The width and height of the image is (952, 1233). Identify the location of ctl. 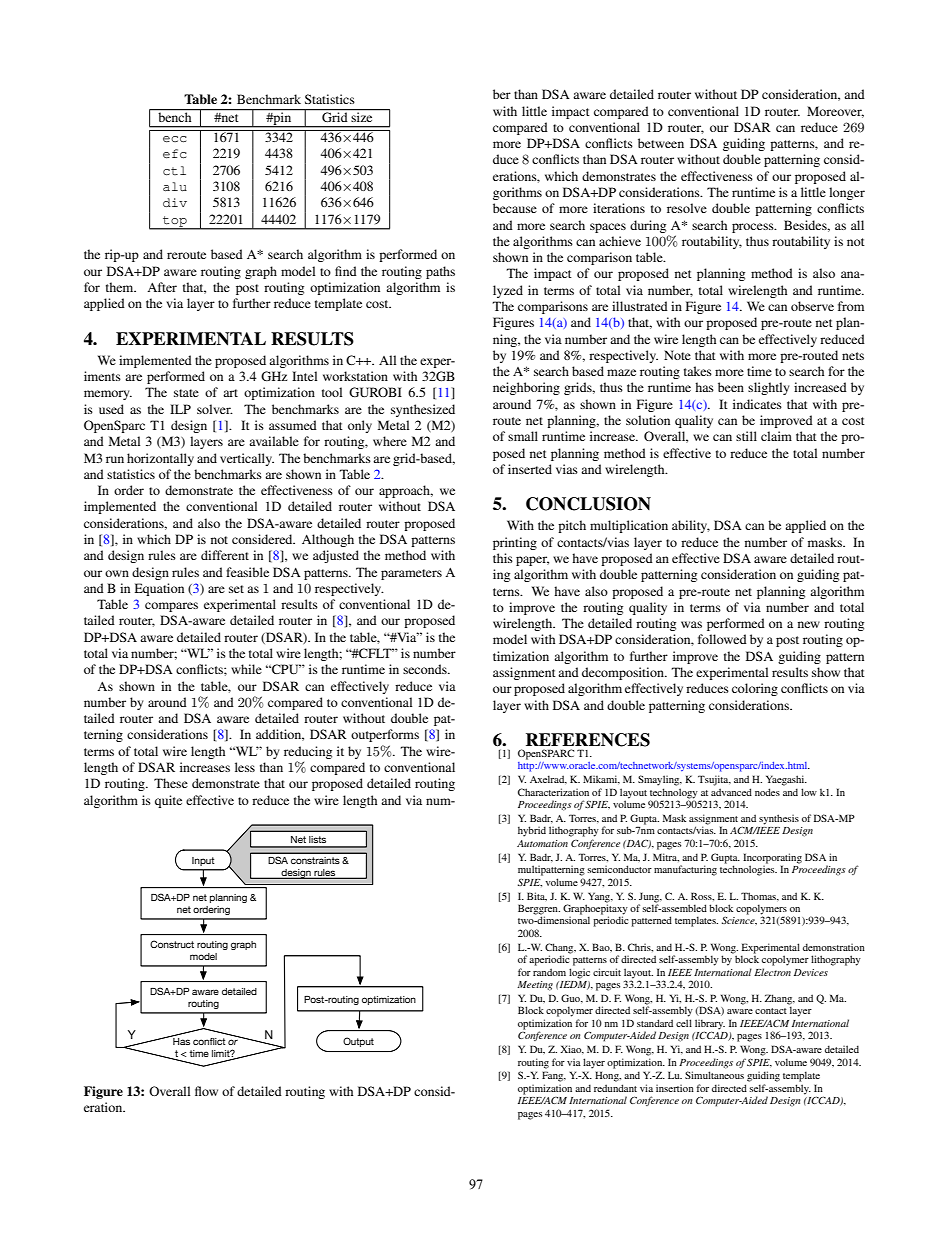
(174, 170).
